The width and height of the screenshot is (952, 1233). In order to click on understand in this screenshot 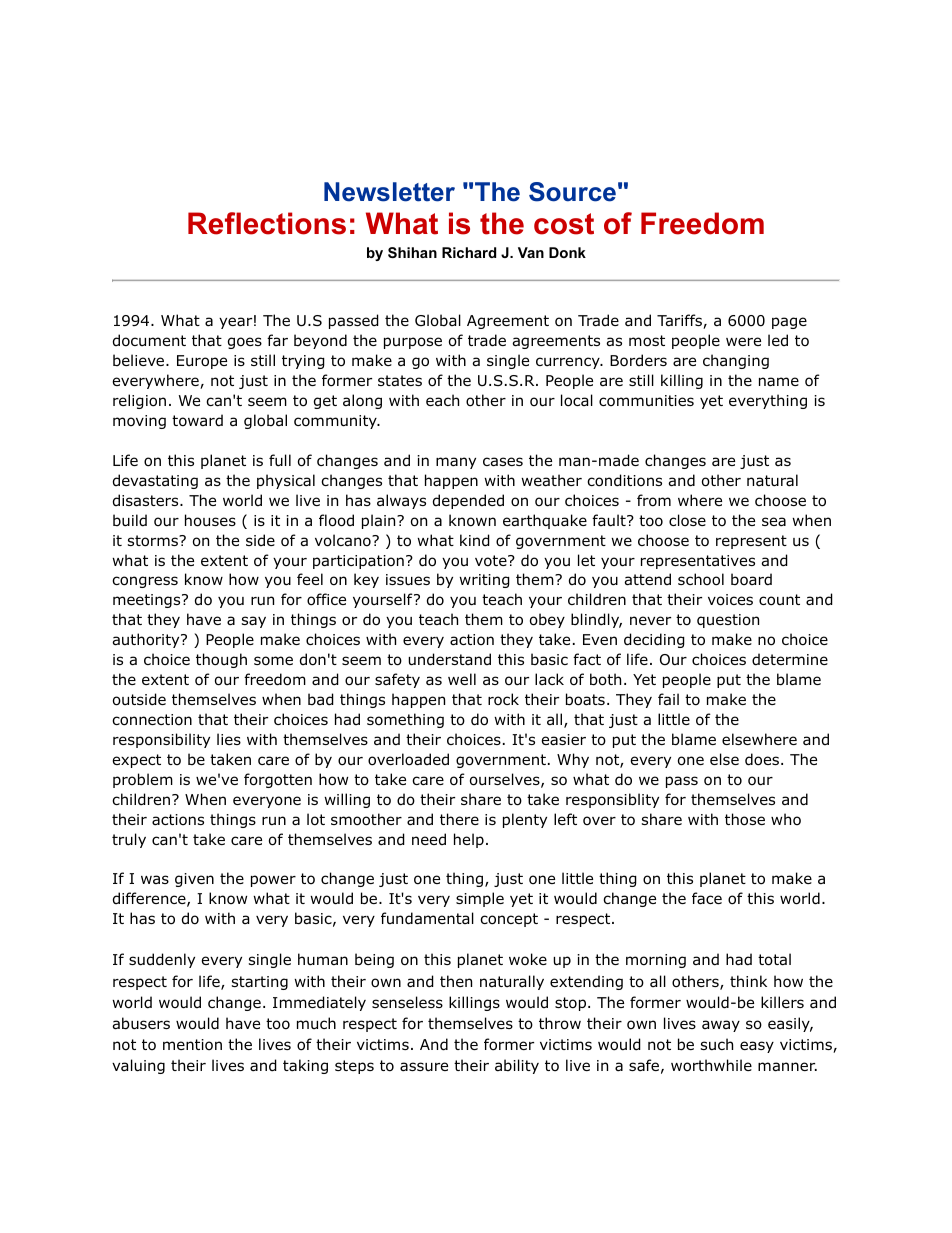, I will do `click(449, 659)`.
